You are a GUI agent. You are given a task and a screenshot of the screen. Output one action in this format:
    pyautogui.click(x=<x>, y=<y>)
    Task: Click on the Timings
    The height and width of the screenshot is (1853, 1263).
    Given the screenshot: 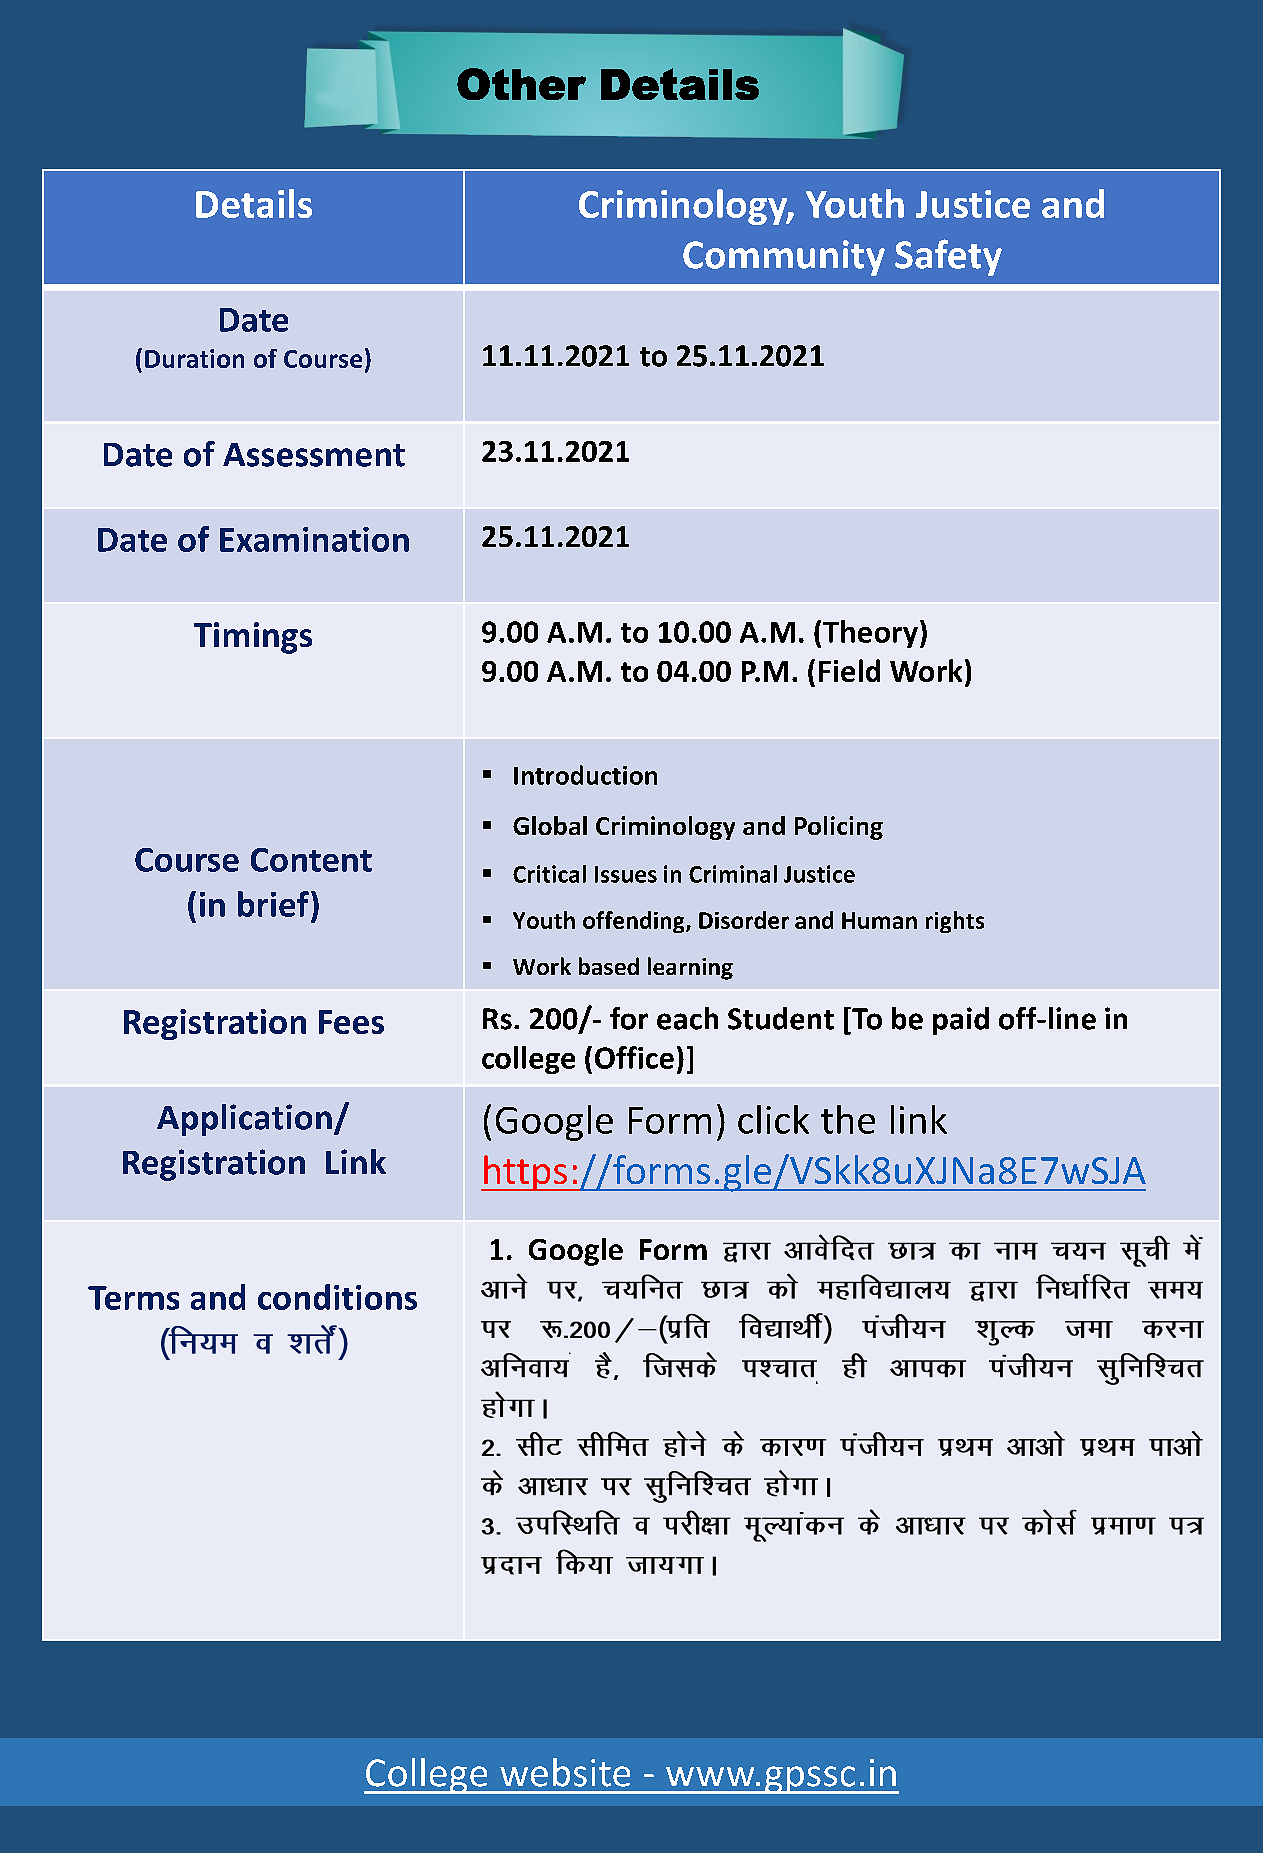 What is the action you would take?
    pyautogui.click(x=253, y=638)
